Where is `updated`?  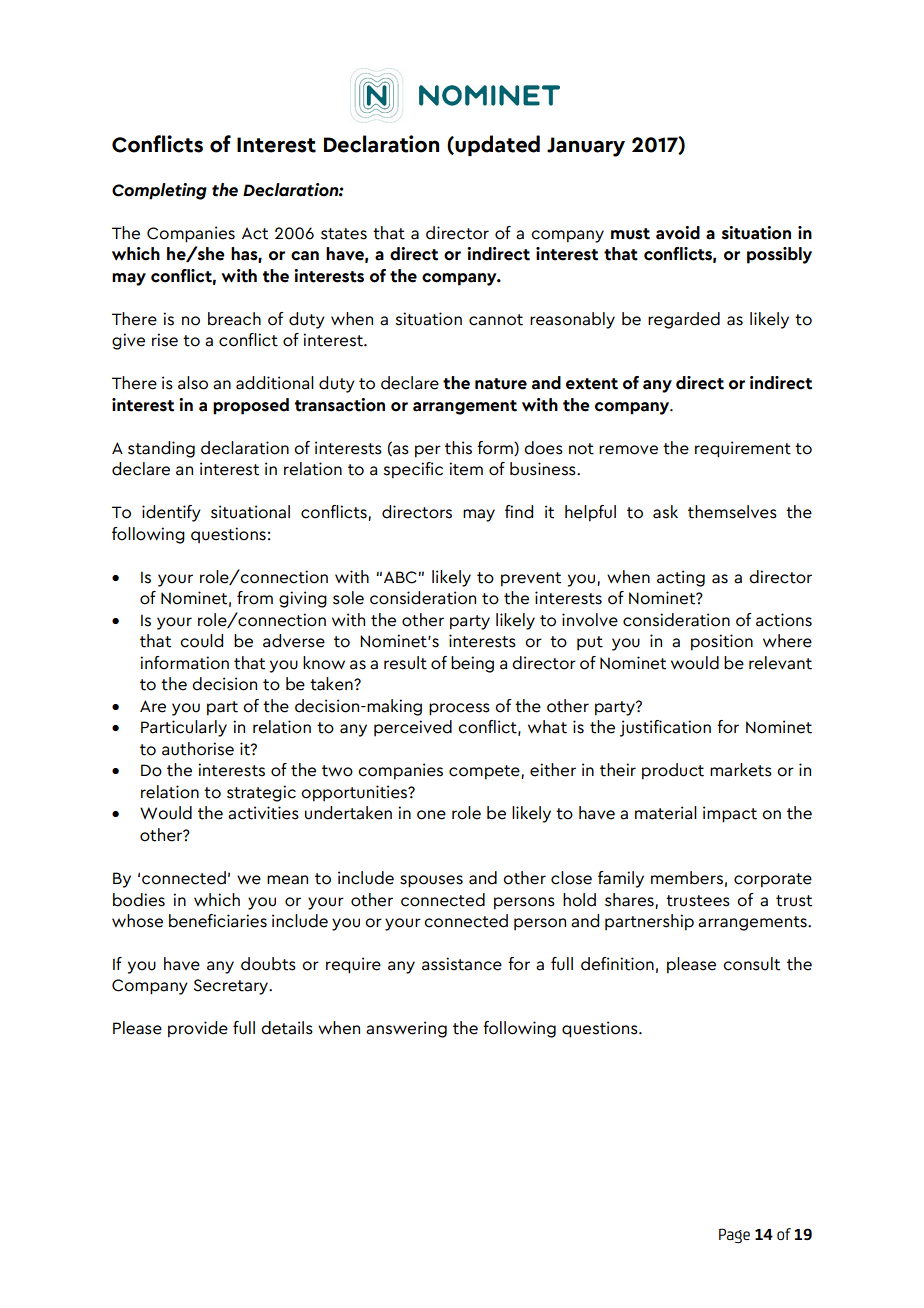
updated is located at coordinates (496, 145).
